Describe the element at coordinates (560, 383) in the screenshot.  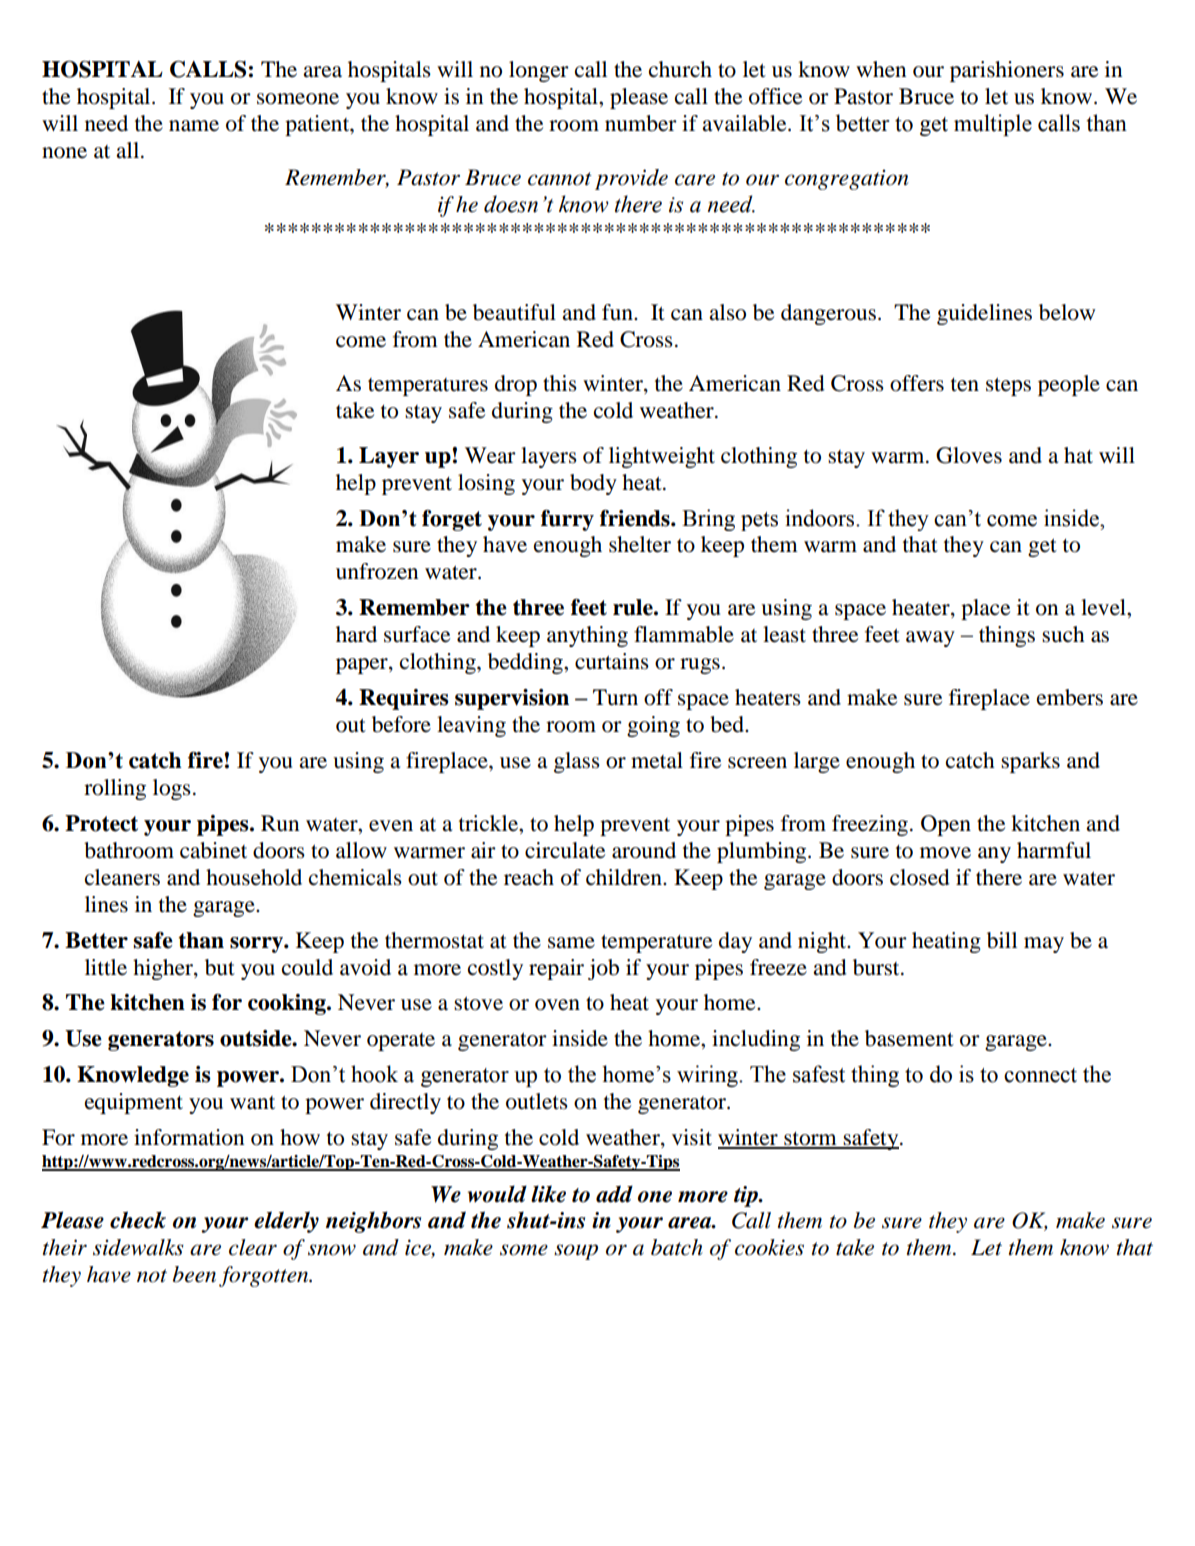
I see `this` at that location.
